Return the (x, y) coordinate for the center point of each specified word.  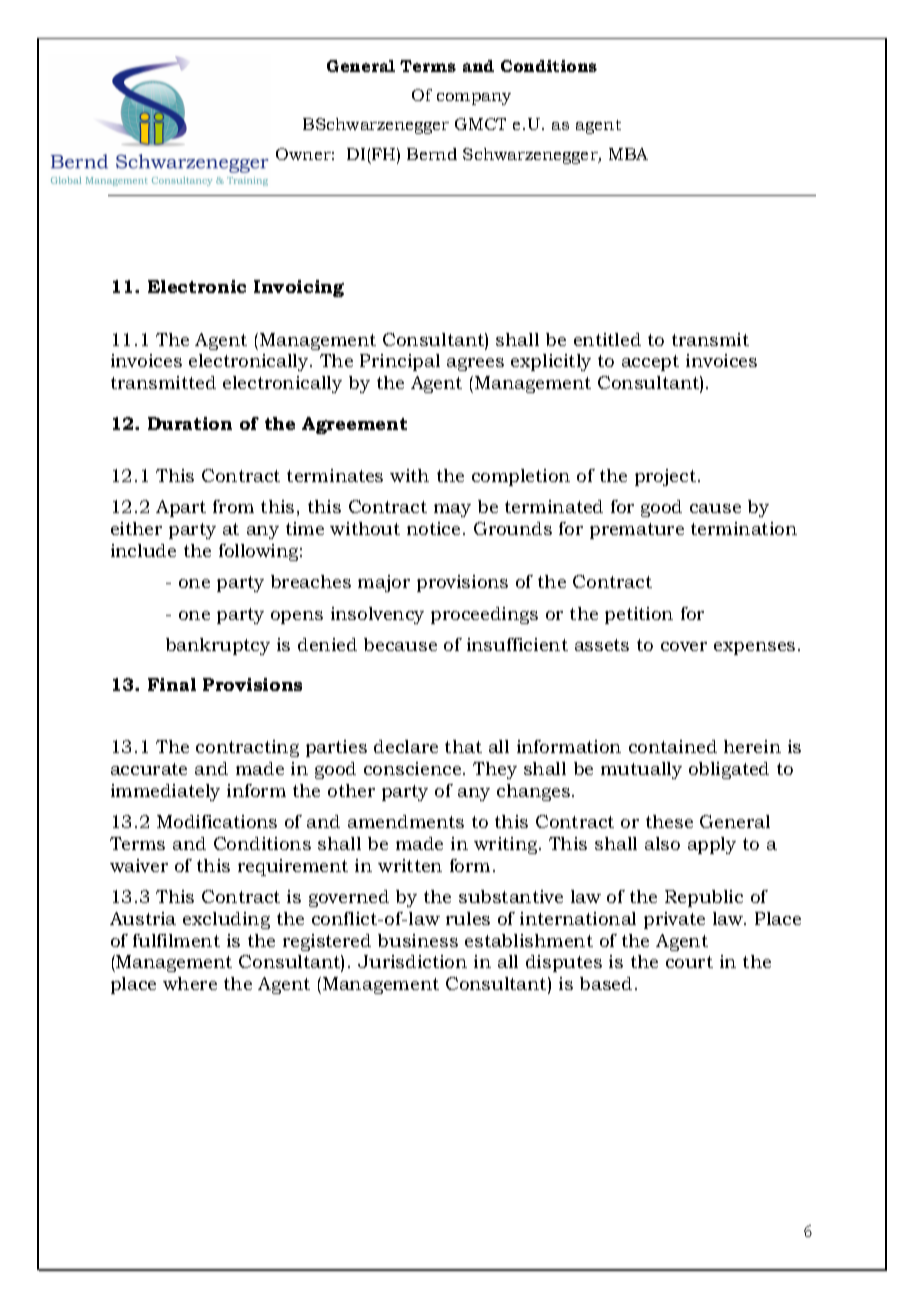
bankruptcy (218, 646)
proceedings (484, 615)
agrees (475, 364)
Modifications (217, 821)
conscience (414, 768)
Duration (190, 423)
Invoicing (299, 288)
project (667, 477)
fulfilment (176, 940)
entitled (607, 339)
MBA (628, 154)
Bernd (432, 154)
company (474, 99)
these (669, 821)
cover (684, 646)
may (452, 510)
